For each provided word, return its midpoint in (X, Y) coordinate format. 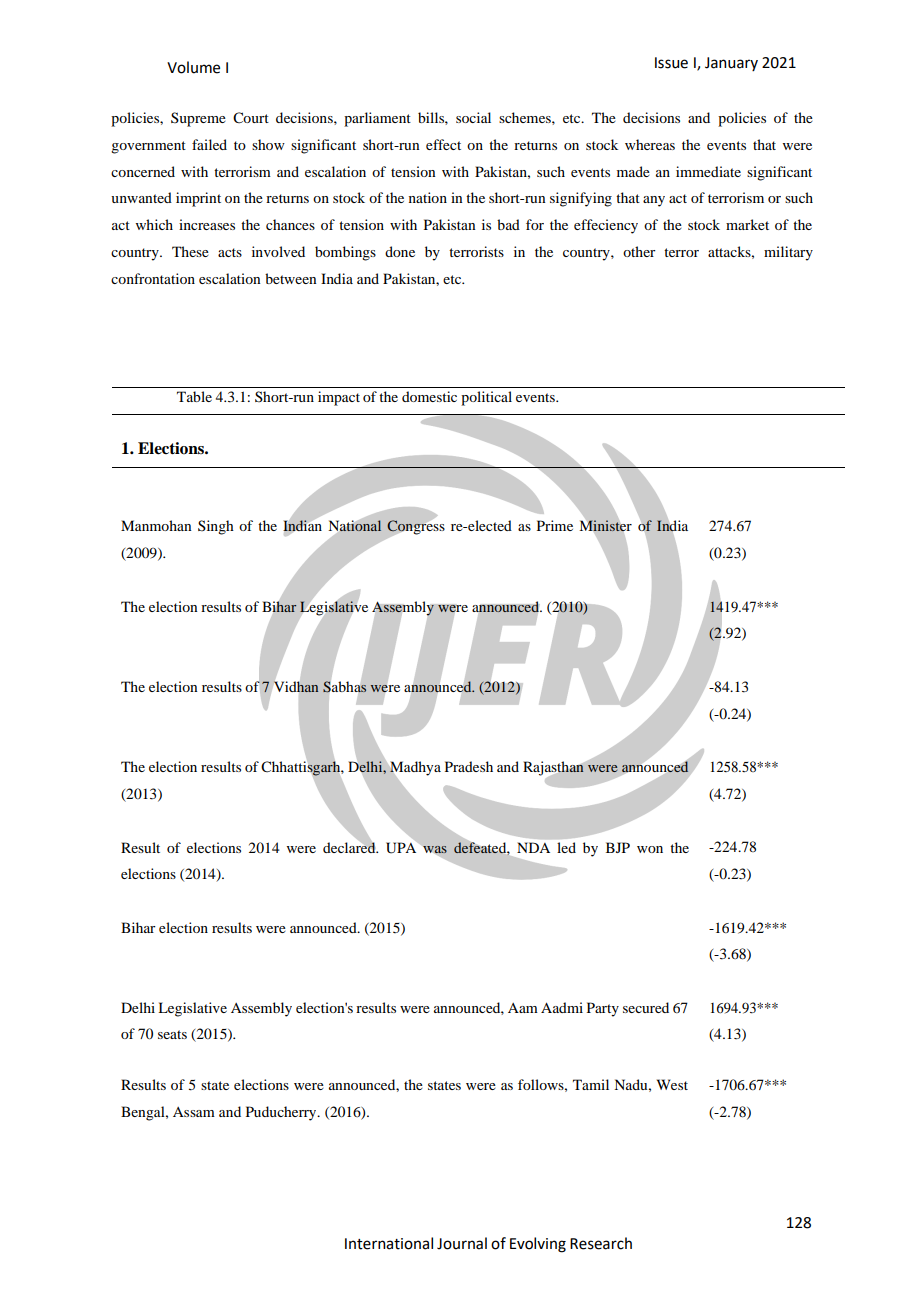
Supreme (198, 119)
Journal (462, 1243)
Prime (555, 525)
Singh (216, 527)
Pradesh (469, 766)
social (473, 117)
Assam (194, 1112)
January (731, 64)
